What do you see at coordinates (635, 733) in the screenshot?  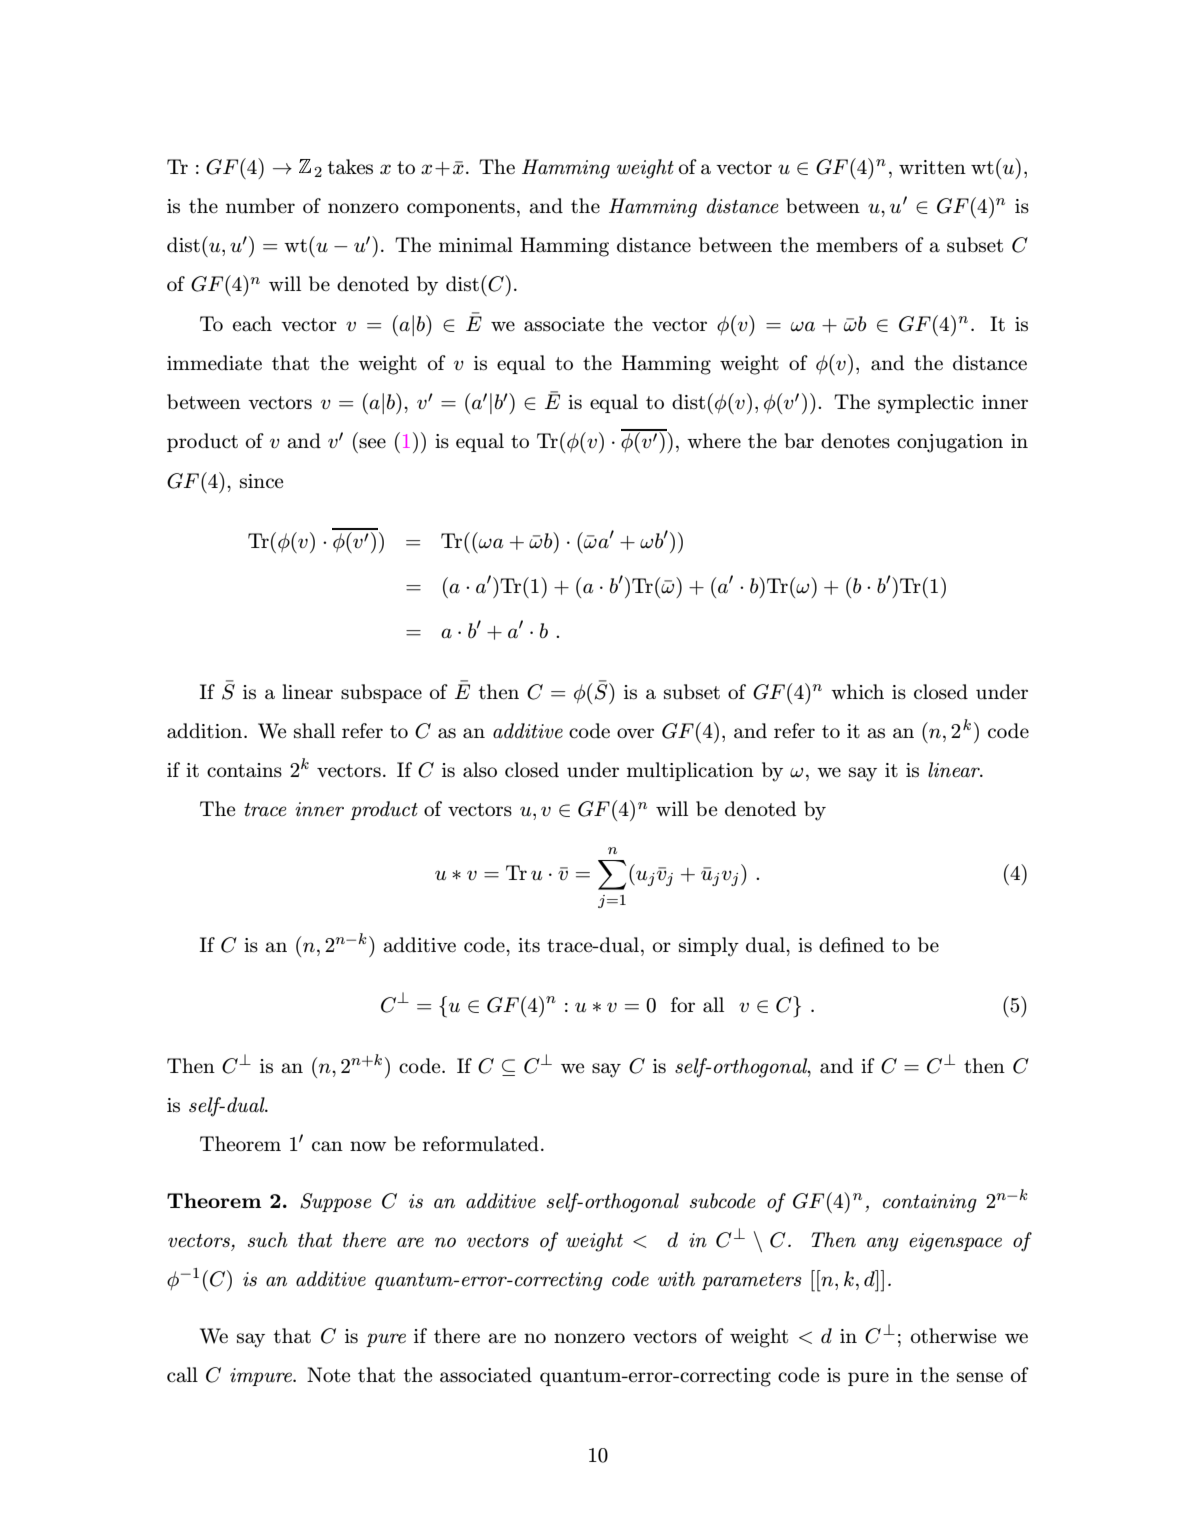 I see `over` at bounding box center [635, 733].
